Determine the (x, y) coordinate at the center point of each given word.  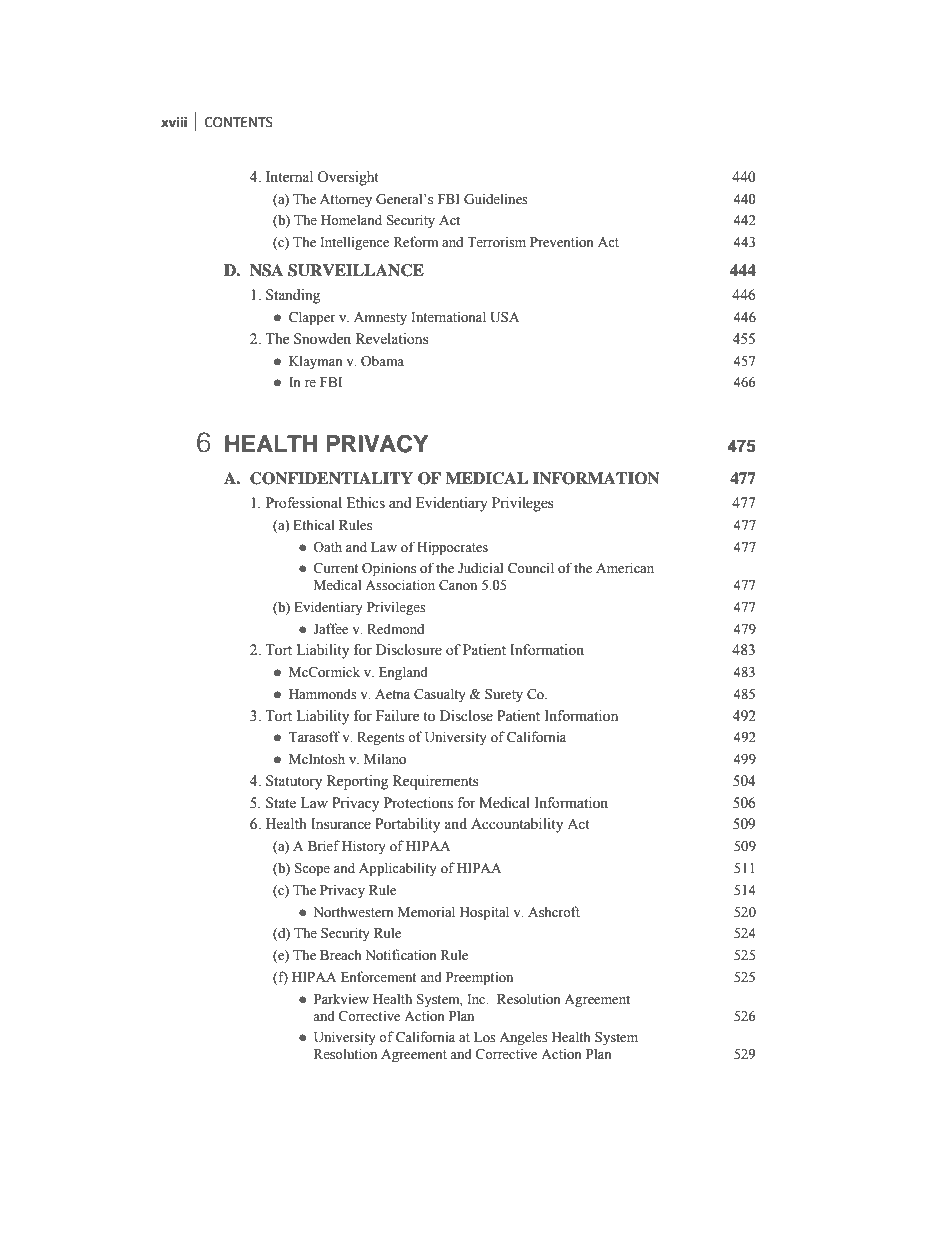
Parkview (341, 999)
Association (400, 585)
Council (531, 568)
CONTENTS (239, 122)
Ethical (314, 524)
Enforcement (378, 977)
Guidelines (496, 199)
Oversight (348, 178)
